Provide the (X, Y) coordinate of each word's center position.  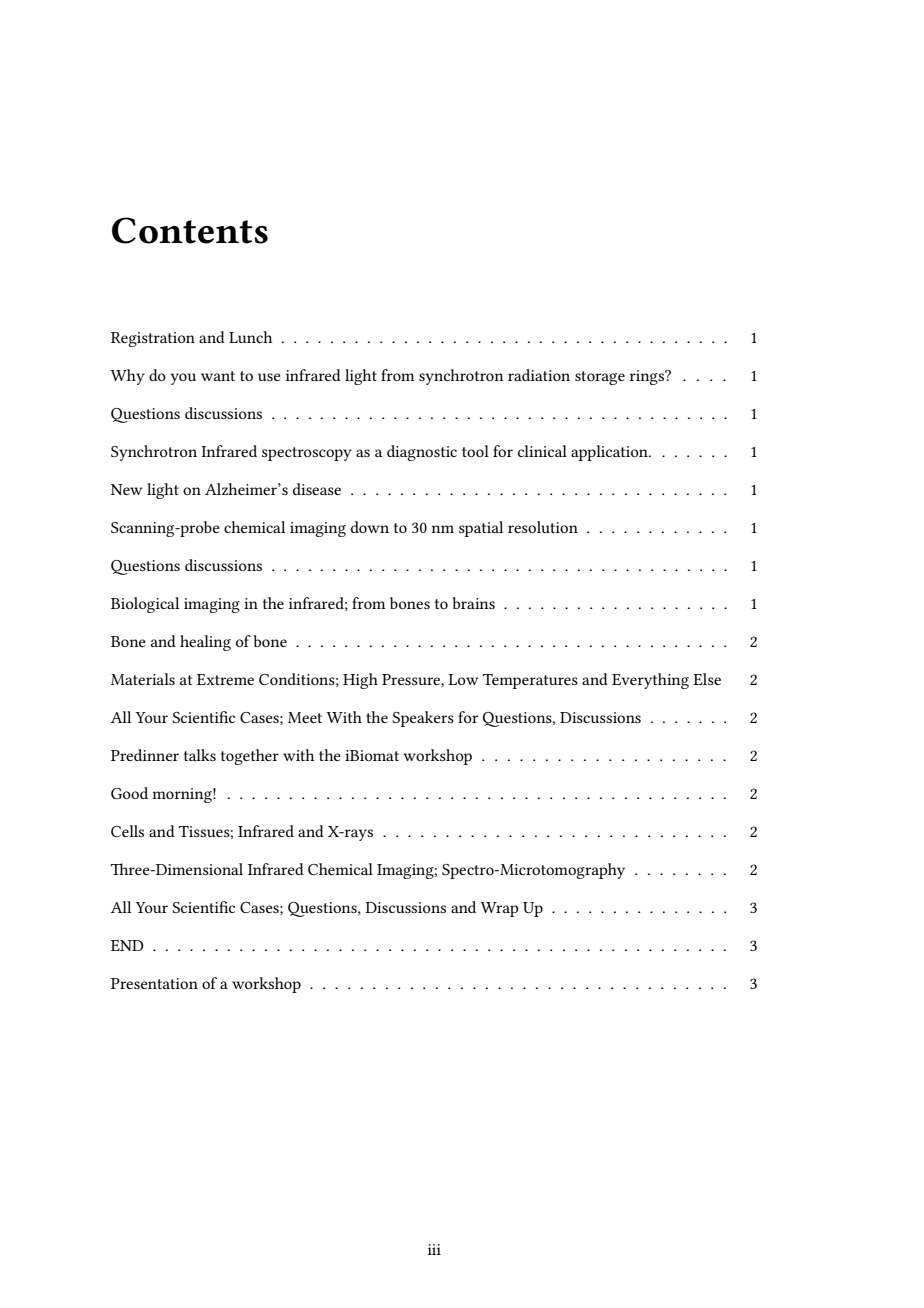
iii (434, 1249)
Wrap (499, 909)
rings (647, 377)
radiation (539, 375)
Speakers (423, 719)
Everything (650, 681)
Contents (190, 230)
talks (200, 755)
